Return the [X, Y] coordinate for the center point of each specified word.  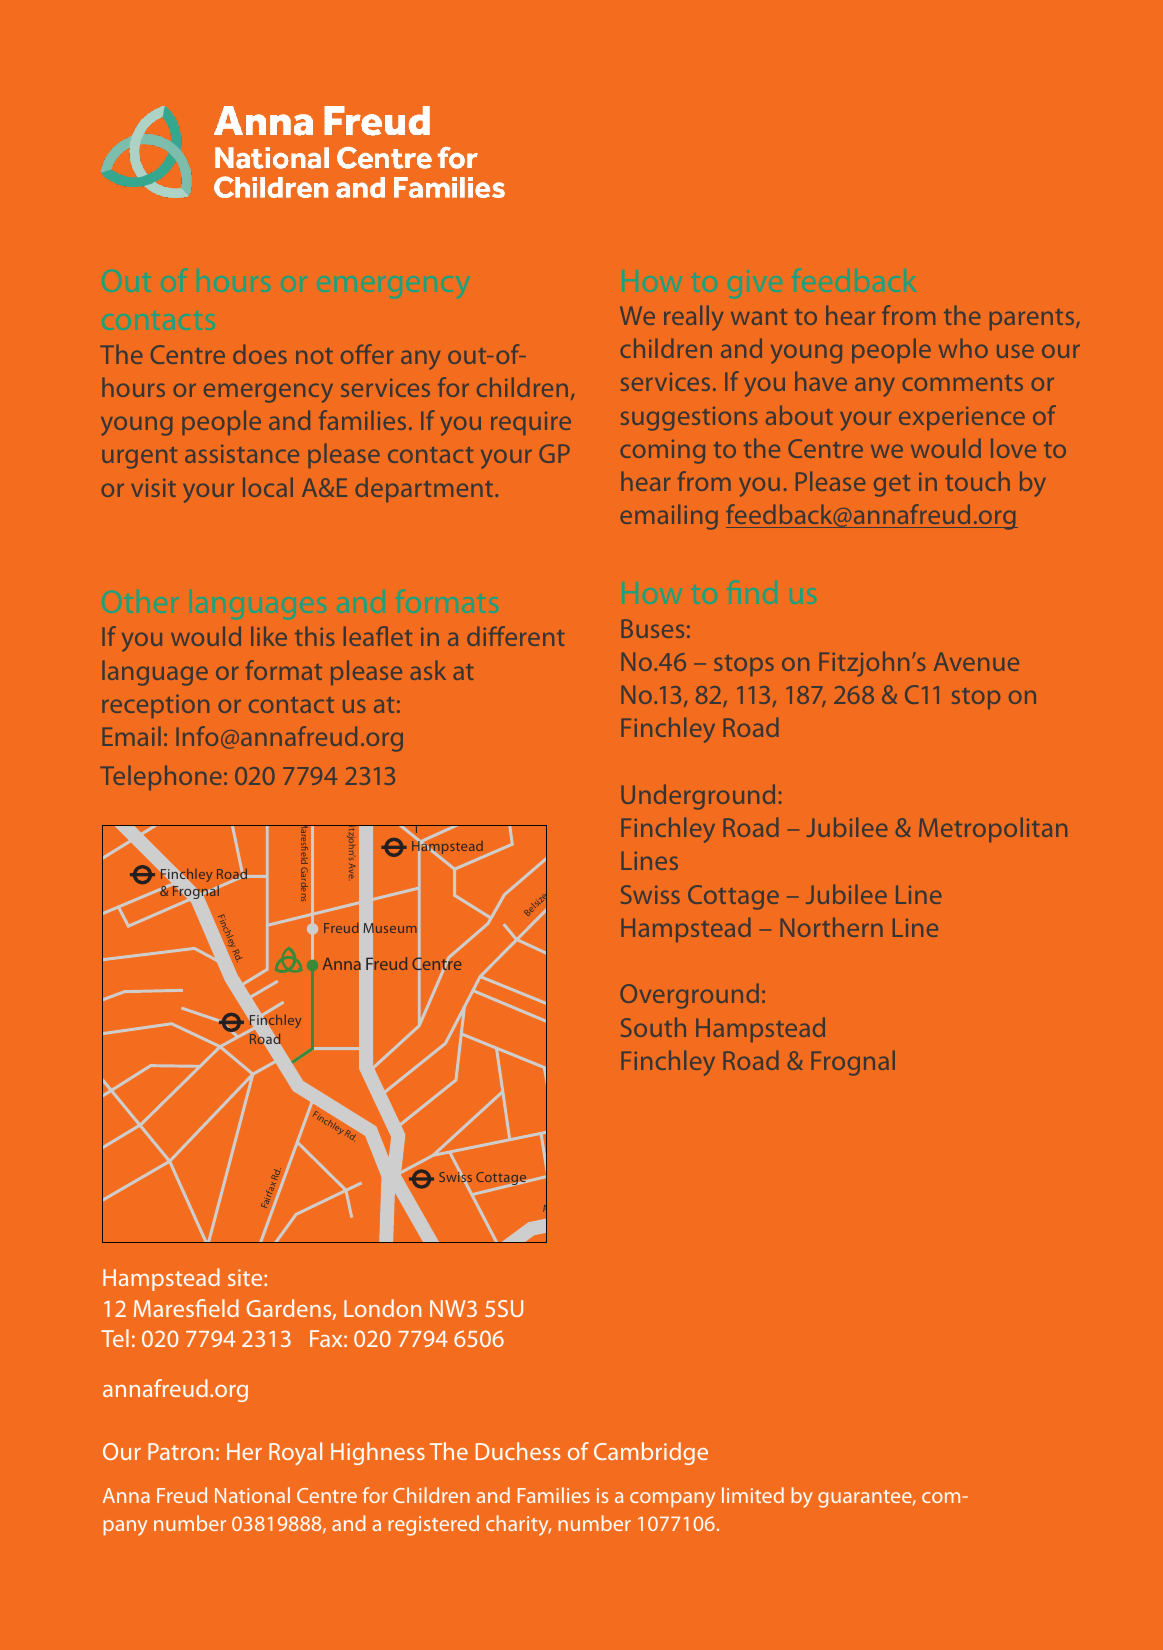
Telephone [160, 777]
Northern [831, 927]
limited [753, 1495]
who [963, 348]
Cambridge [651, 1453]
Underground [698, 797]
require [531, 423]
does [260, 354]
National [252, 1495]
